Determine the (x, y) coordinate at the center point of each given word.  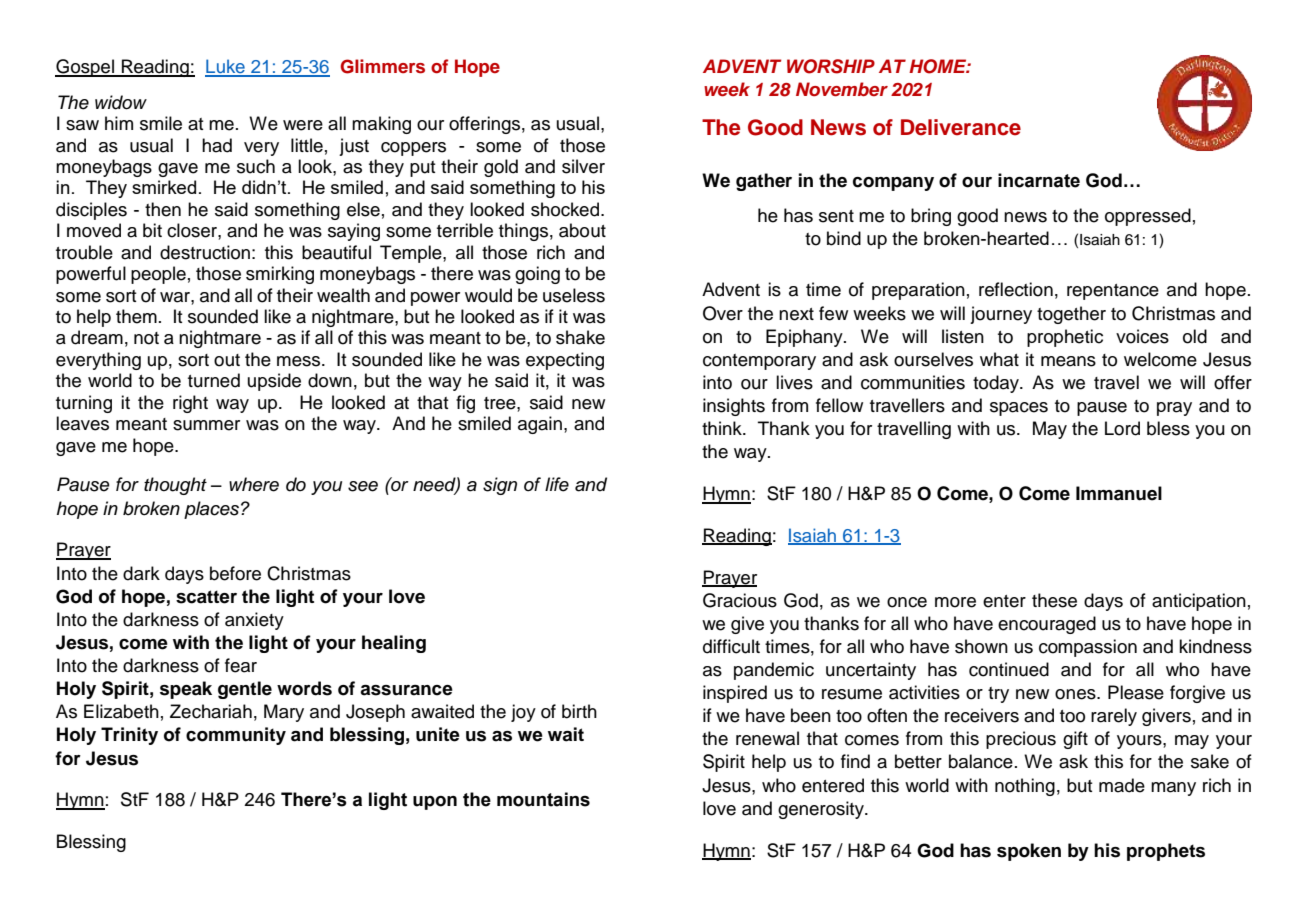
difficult (731, 646)
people (158, 275)
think (723, 428)
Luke (226, 67)
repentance (1113, 292)
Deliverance (961, 127)
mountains (543, 799)
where (254, 484)
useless (574, 295)
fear (241, 665)
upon (435, 803)
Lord (1122, 428)
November (842, 89)
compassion (1088, 648)
